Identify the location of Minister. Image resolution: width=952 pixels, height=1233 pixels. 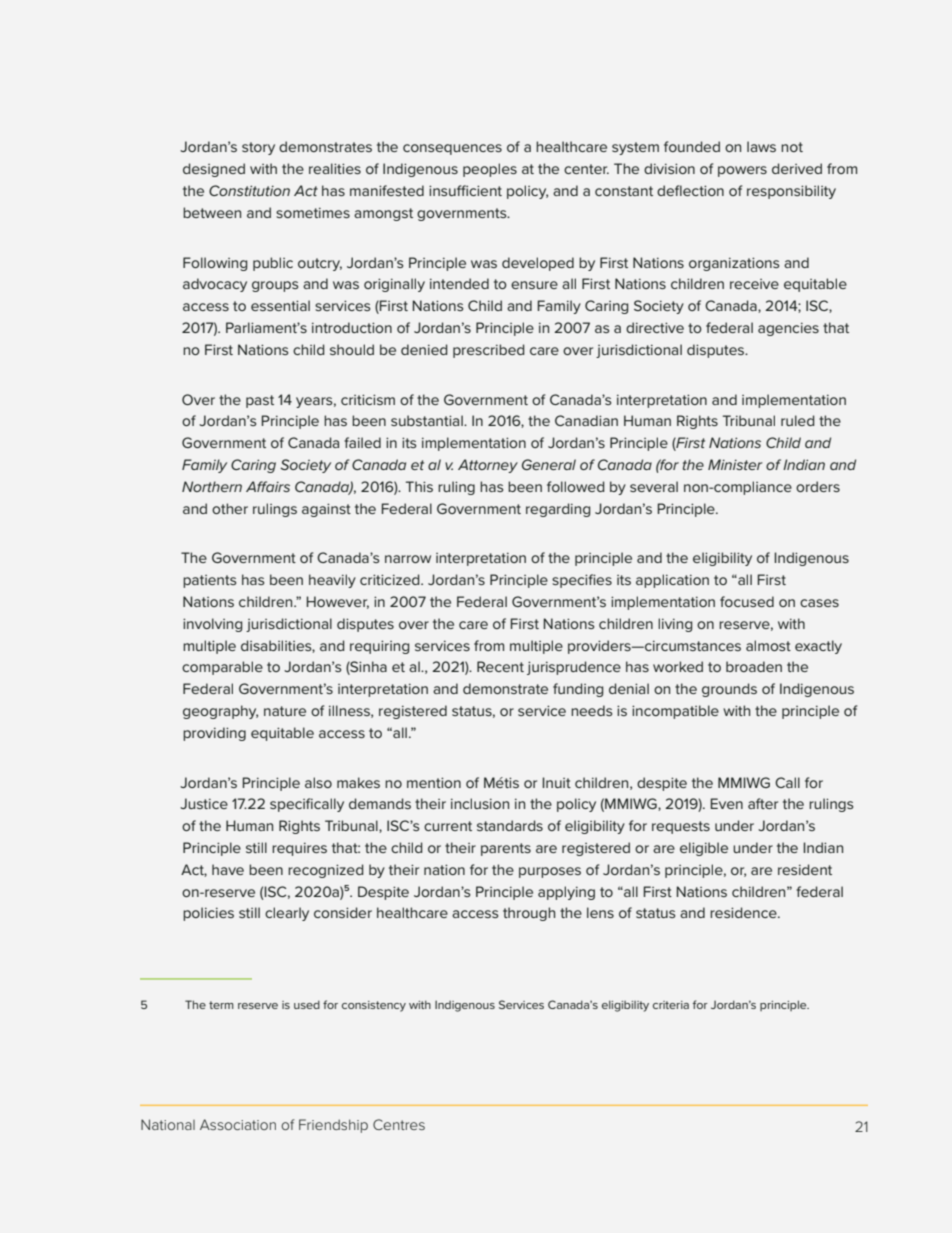
(735, 464).
